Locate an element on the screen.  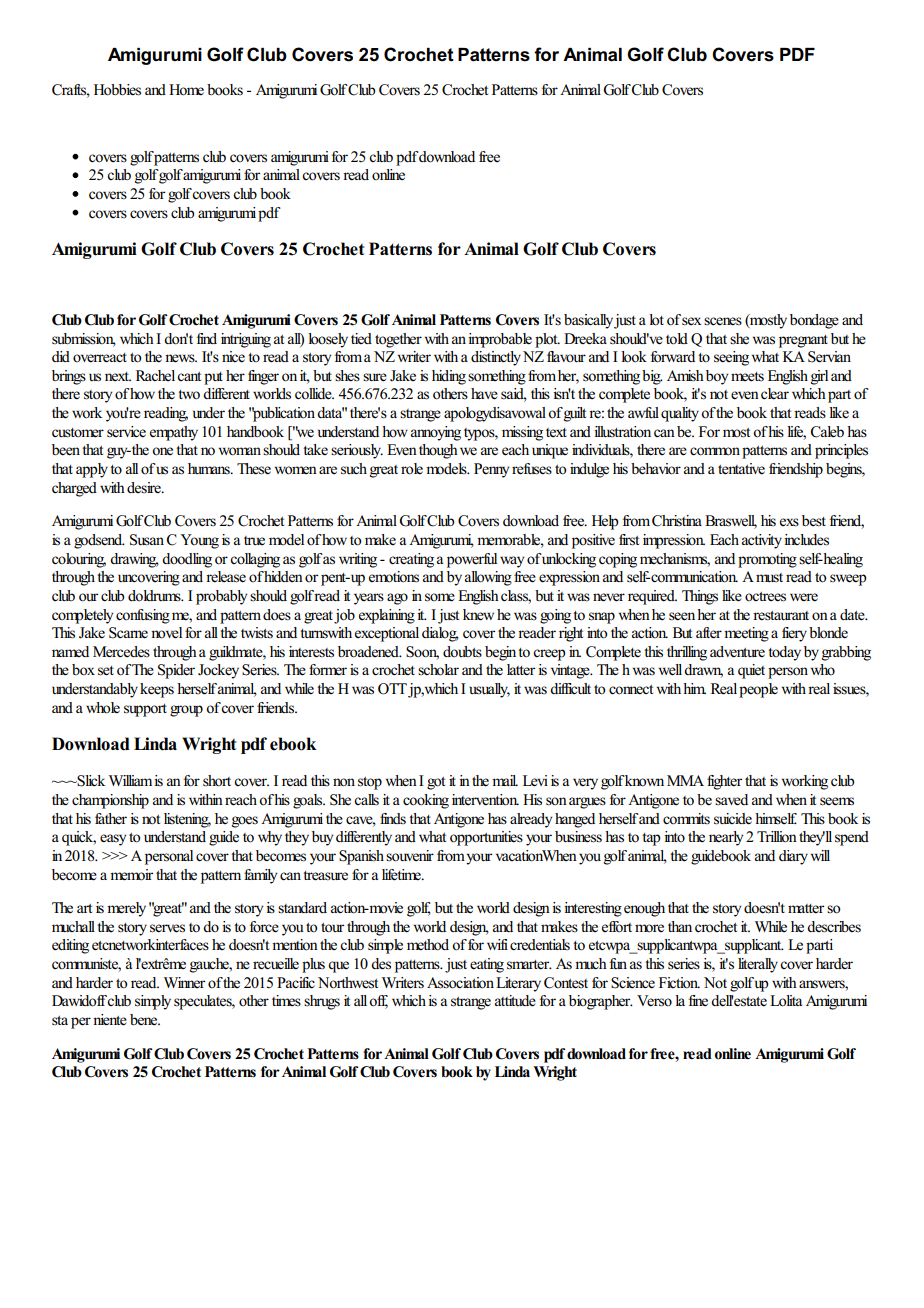
creating is located at coordinates (411, 560).
